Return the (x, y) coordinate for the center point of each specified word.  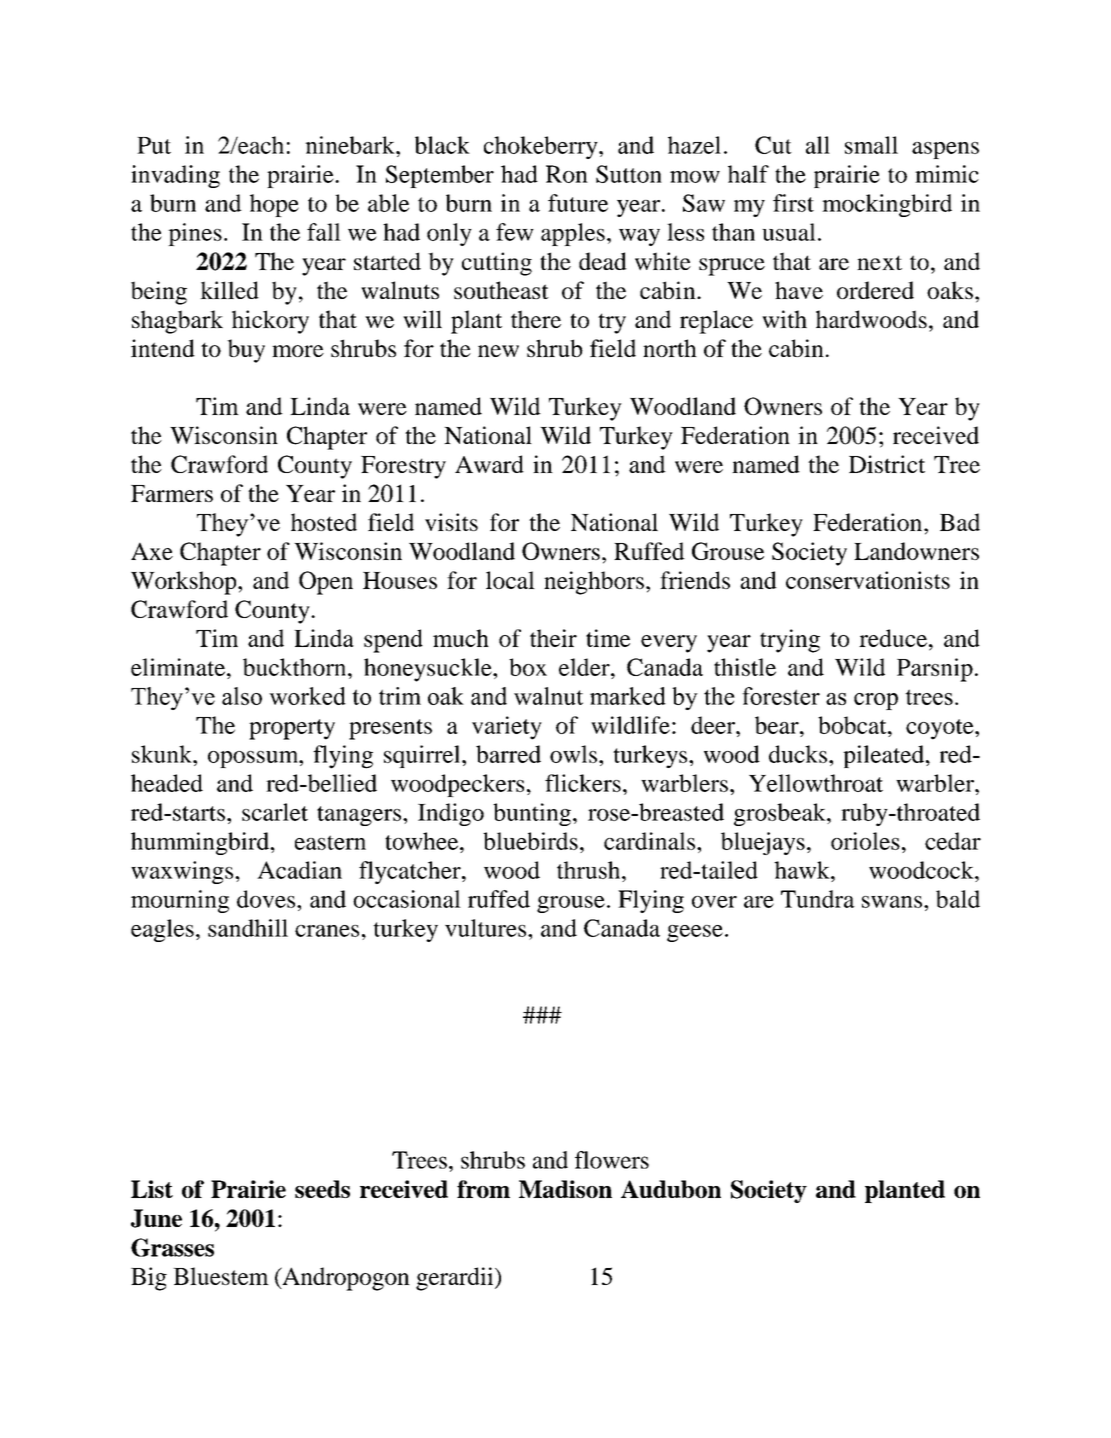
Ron (567, 174)
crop (876, 701)
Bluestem (221, 1276)
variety (507, 728)
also (242, 696)
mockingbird (887, 205)
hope (274, 205)
